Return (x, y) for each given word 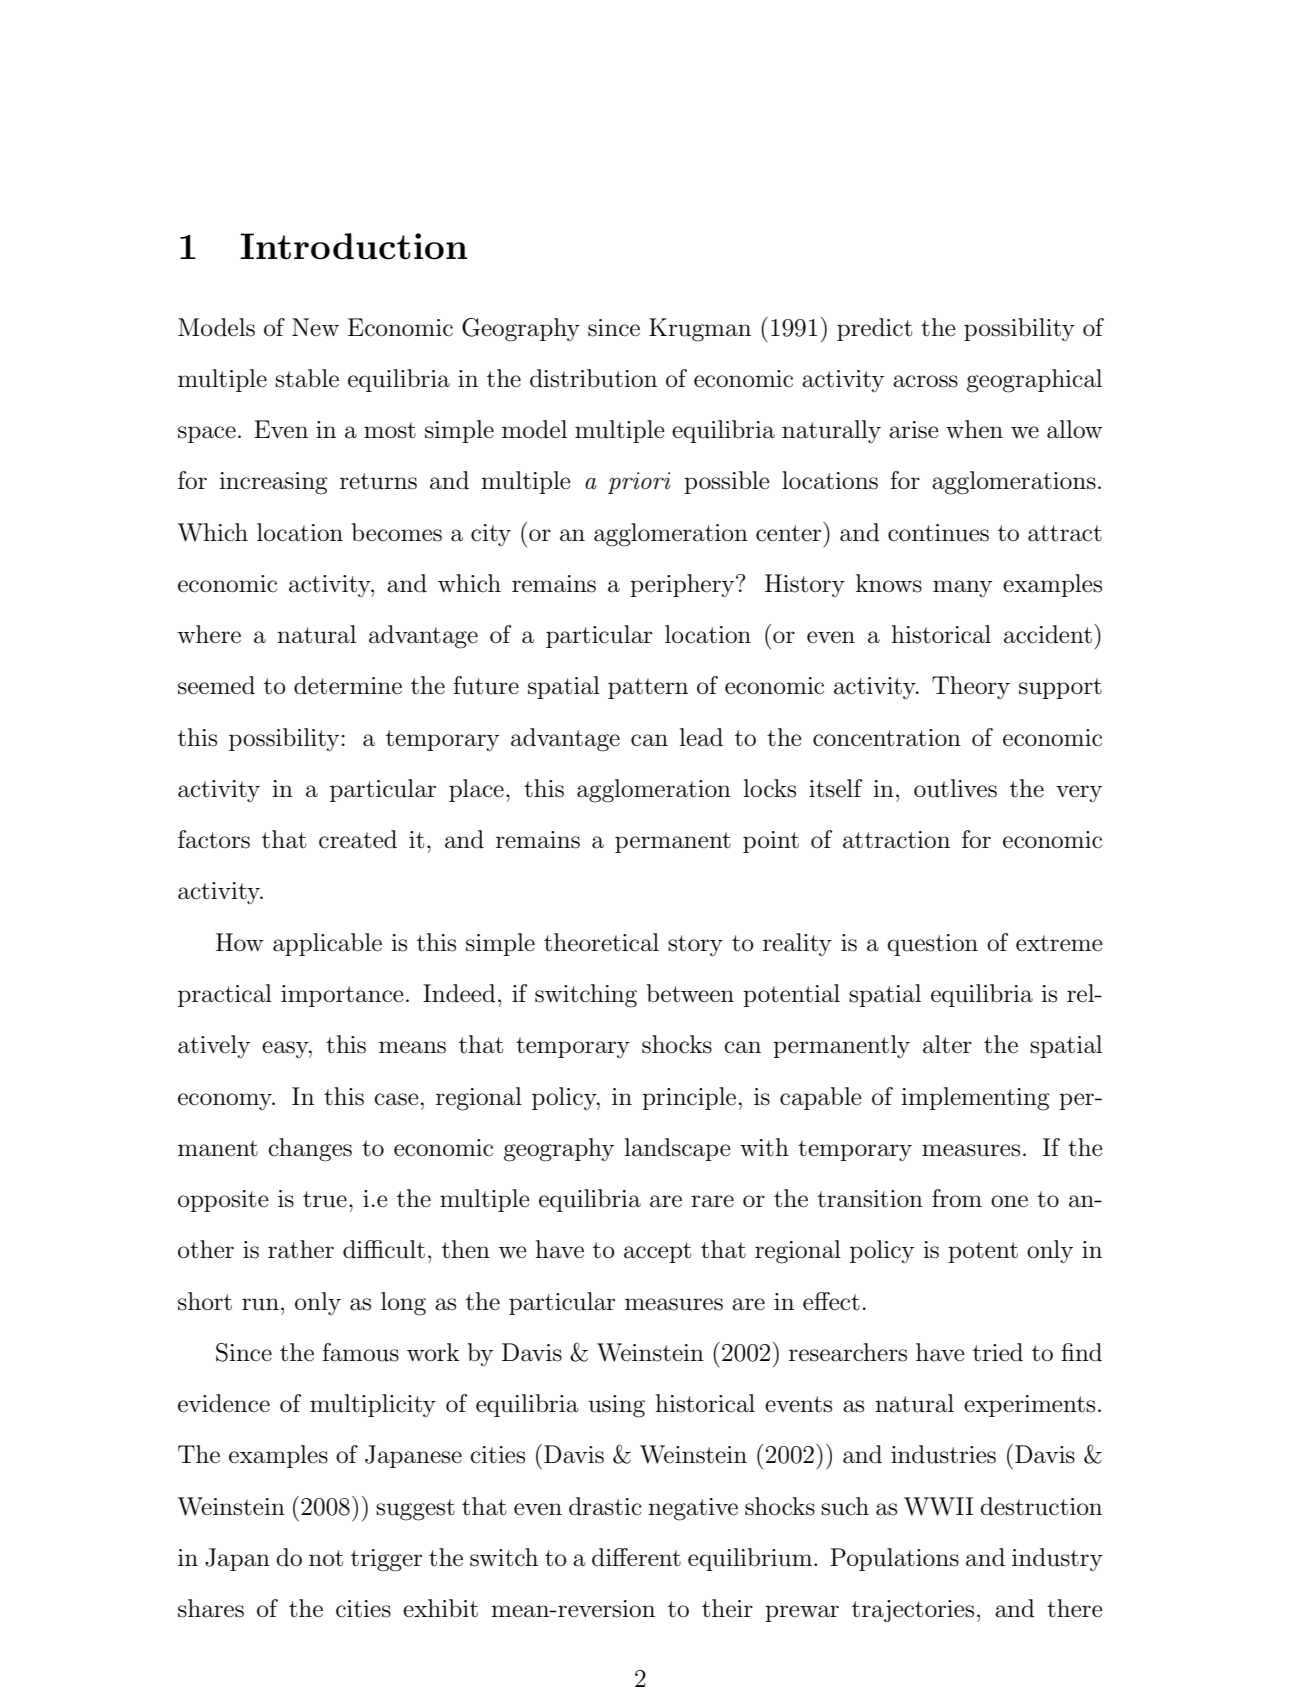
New (315, 327)
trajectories (913, 1611)
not (326, 1558)
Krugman (700, 330)
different (636, 1557)
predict (874, 329)
